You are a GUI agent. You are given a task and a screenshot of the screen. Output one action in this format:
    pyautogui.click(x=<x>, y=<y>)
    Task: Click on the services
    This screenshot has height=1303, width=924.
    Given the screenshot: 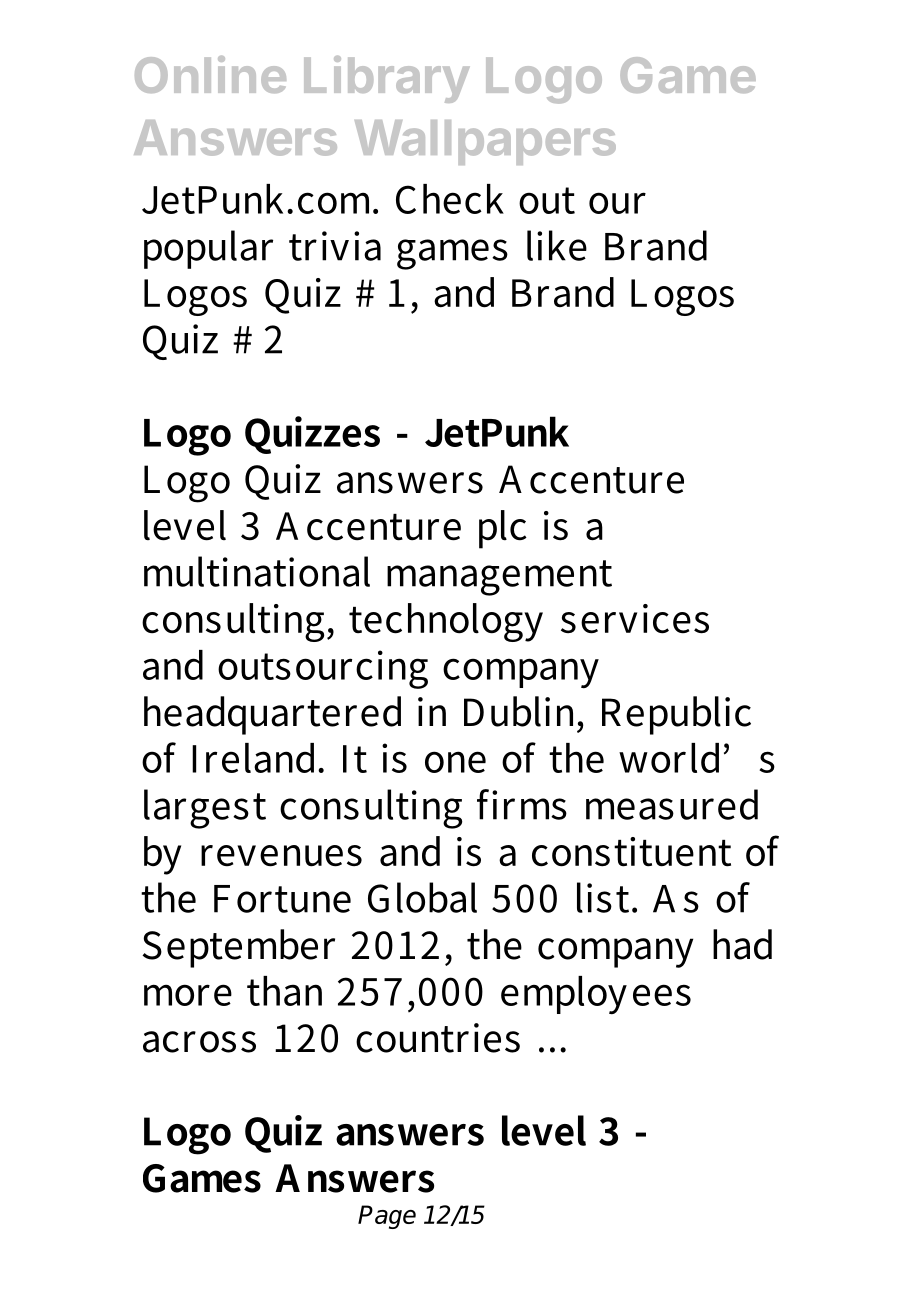 What is the action you would take?
    pyautogui.click(x=635, y=619)
